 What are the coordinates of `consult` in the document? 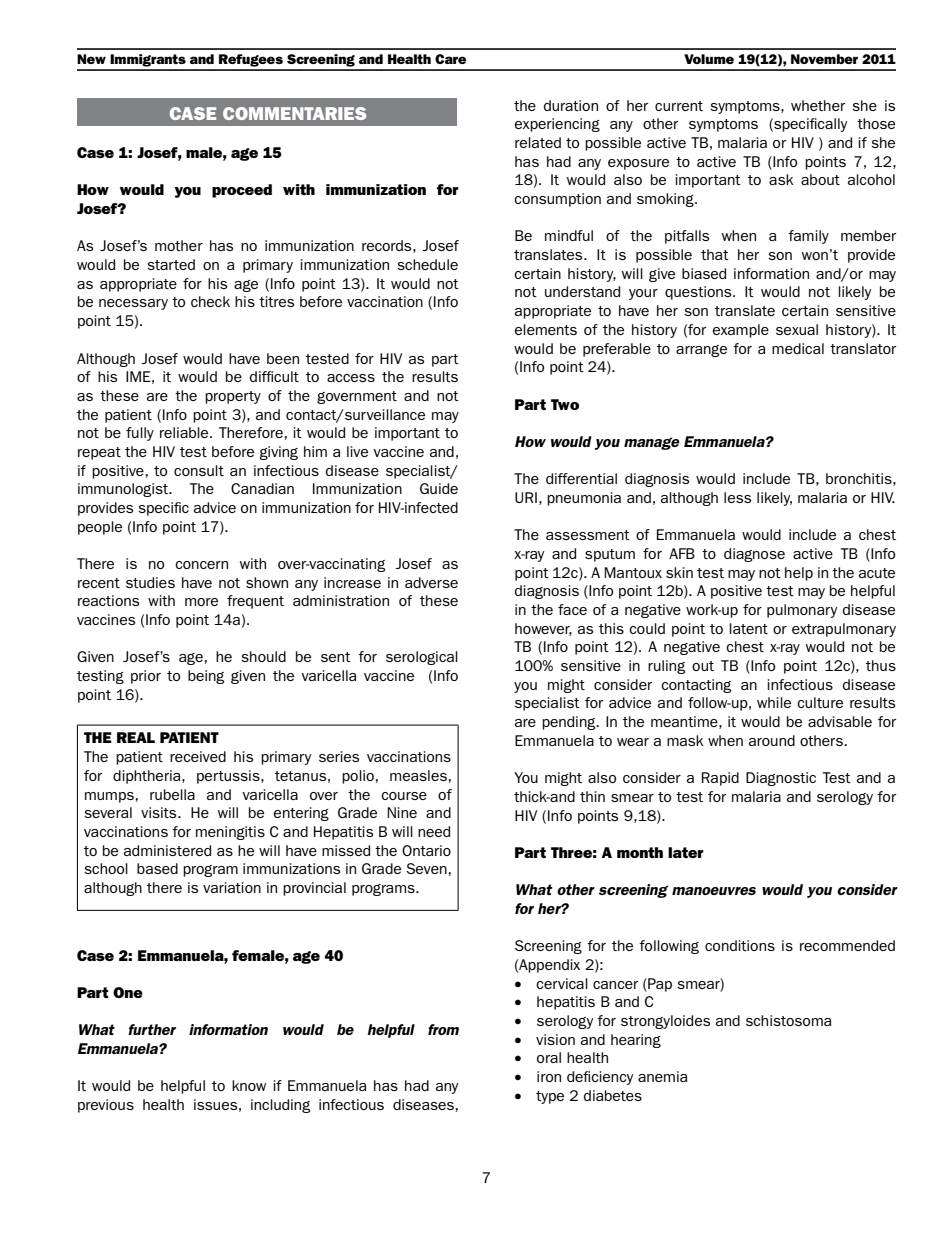 It's located at (199, 470).
